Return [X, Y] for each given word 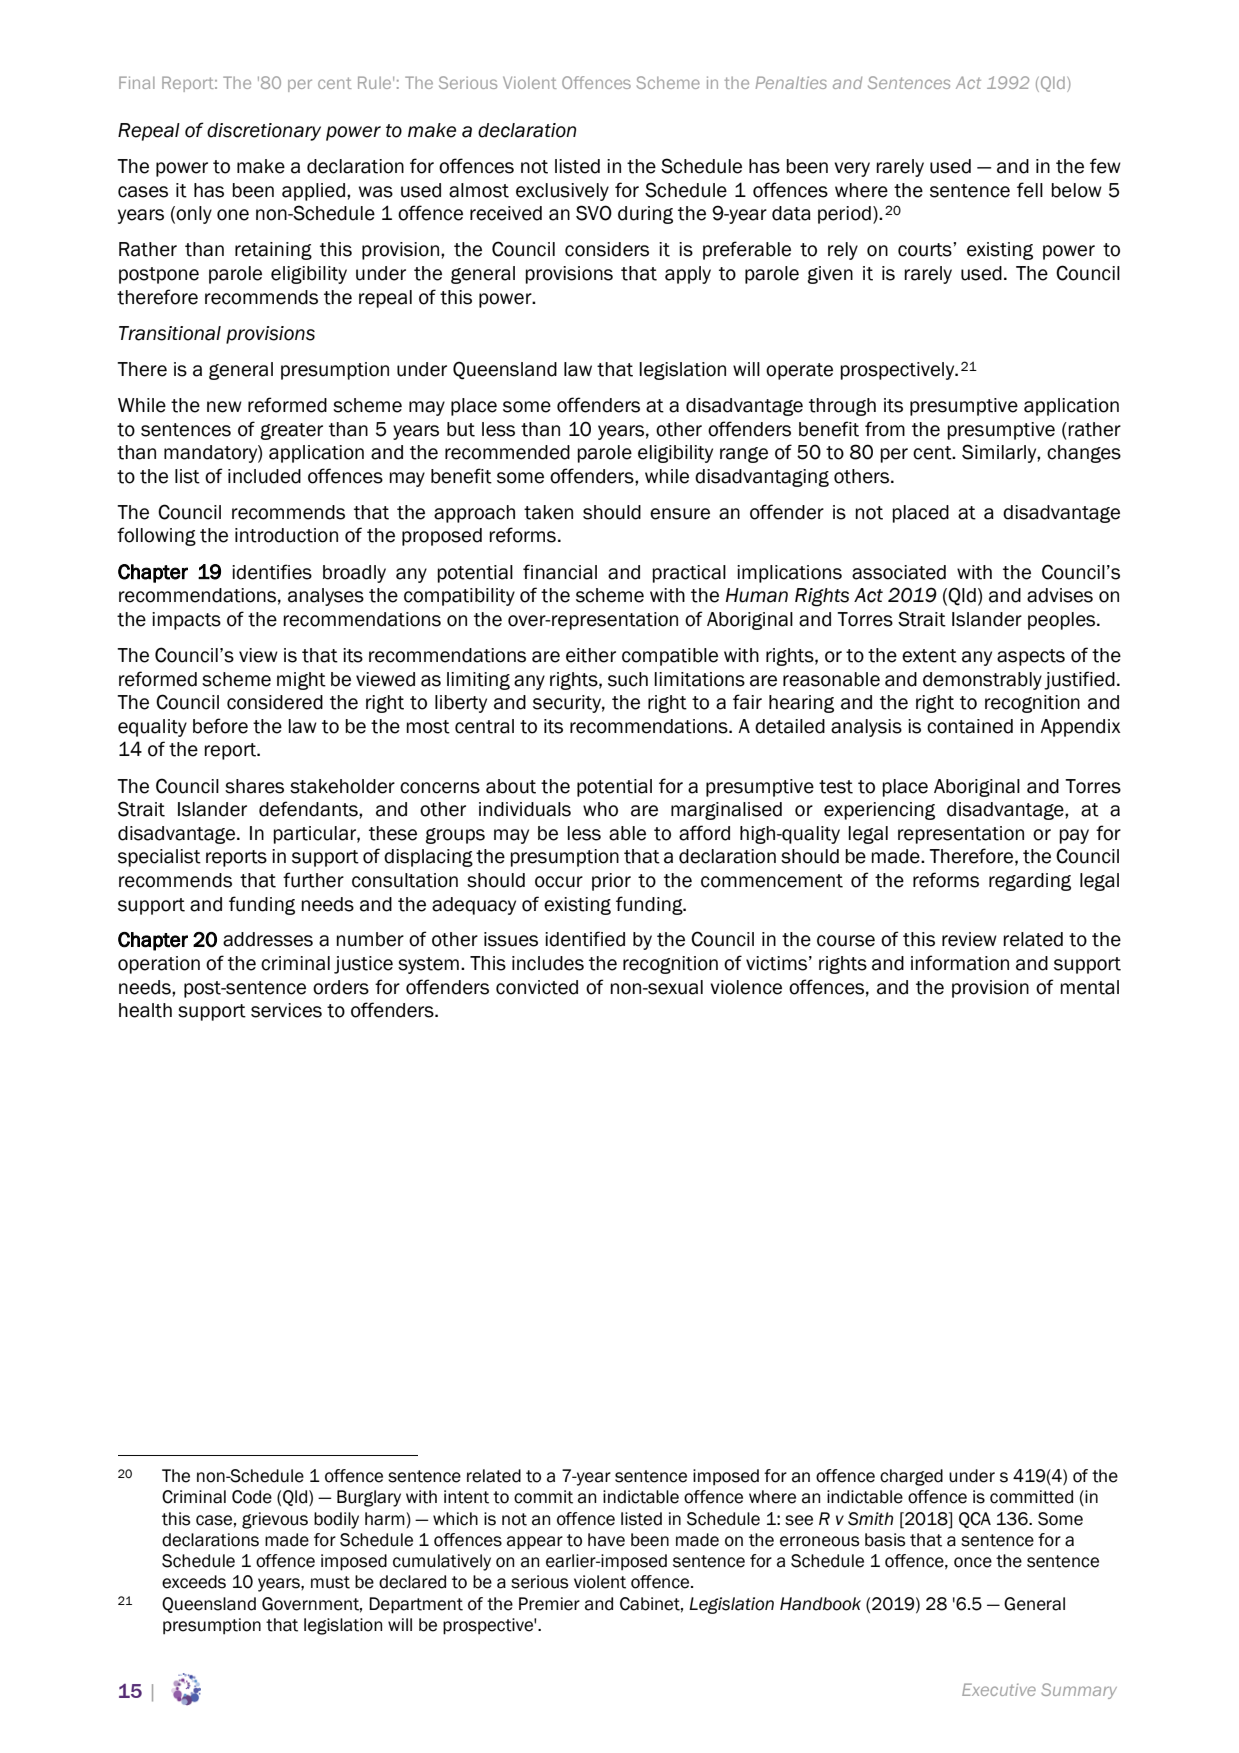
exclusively [562, 192]
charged [911, 1477]
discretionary [264, 132]
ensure [680, 514]
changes [1084, 454]
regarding [1030, 882]
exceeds [194, 1582]
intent [466, 1497]
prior [611, 882]
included [264, 476]
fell [1030, 190]
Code [252, 1497]
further [313, 880]
